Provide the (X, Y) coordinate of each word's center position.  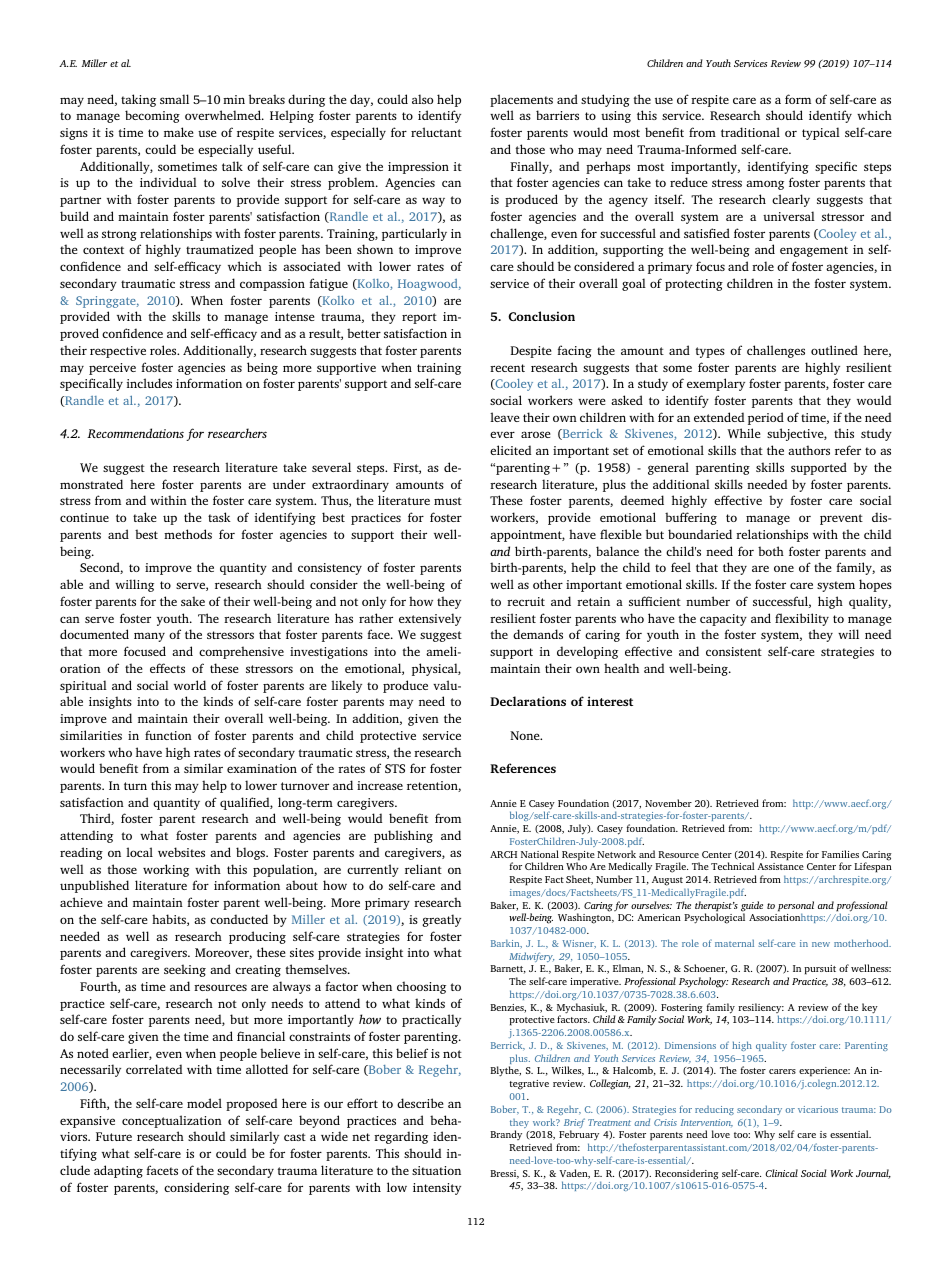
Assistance (780, 866)
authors (809, 450)
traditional (750, 132)
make (179, 132)
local (139, 852)
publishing (403, 836)
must (448, 501)
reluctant (436, 132)
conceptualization (172, 1121)
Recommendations (135, 433)
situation (436, 1170)
